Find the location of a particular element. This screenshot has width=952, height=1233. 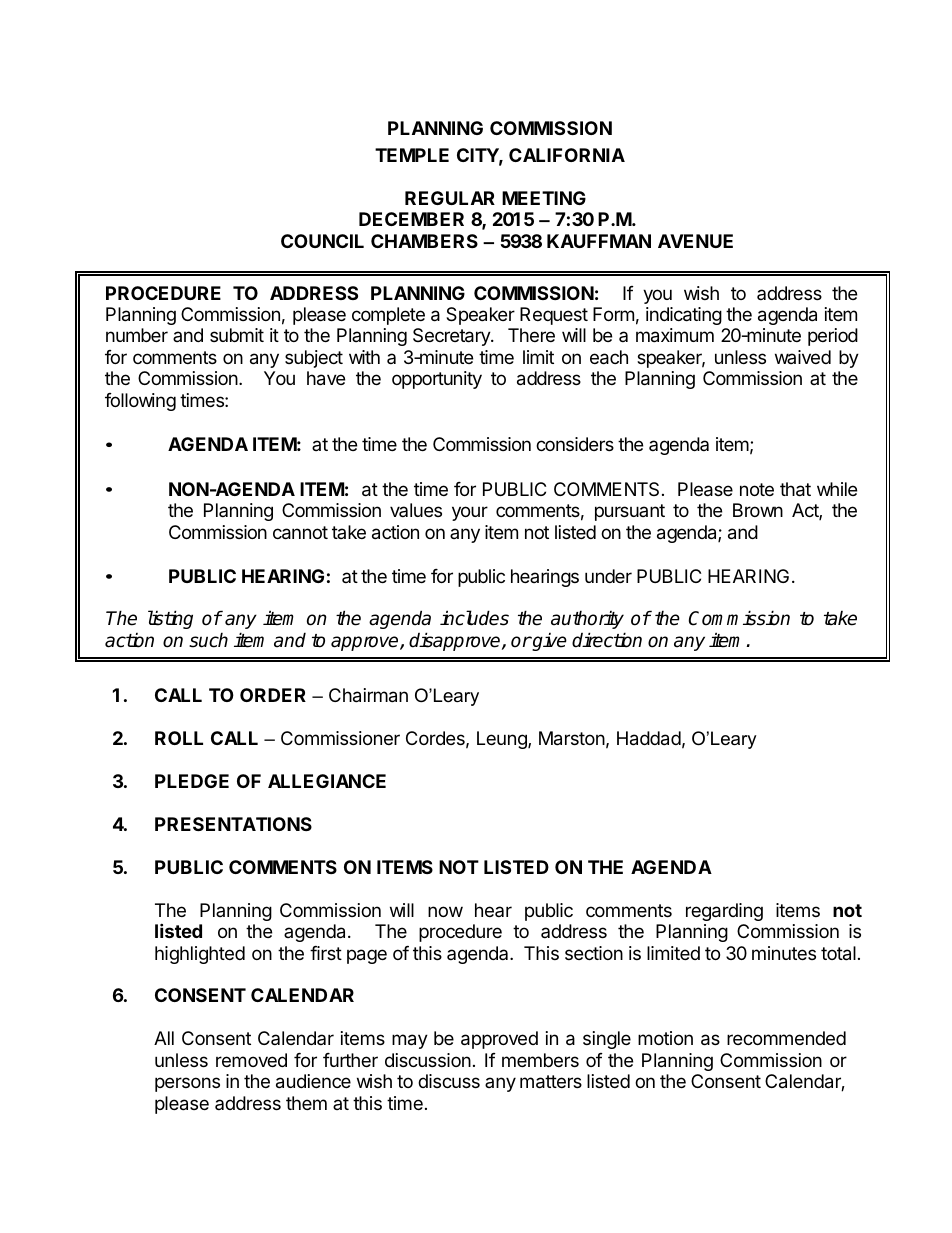

AVENUE is located at coordinates (695, 241).
